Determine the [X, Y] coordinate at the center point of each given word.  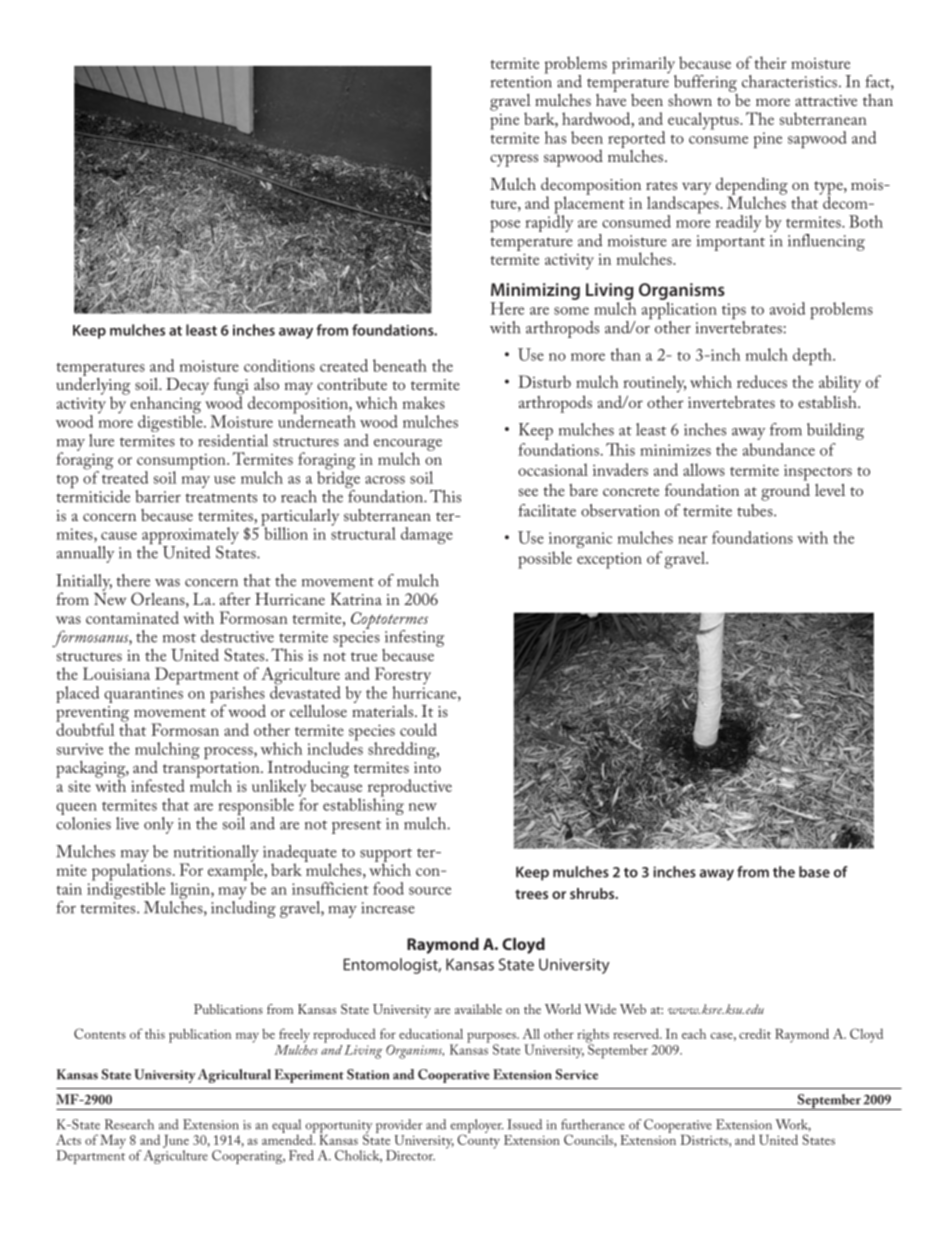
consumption [182, 462]
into [427, 767]
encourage [408, 446]
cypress [514, 160]
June [176, 1141]
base [814, 872]
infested [158, 785]
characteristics [789, 81]
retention [521, 82]
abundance [779, 449]
